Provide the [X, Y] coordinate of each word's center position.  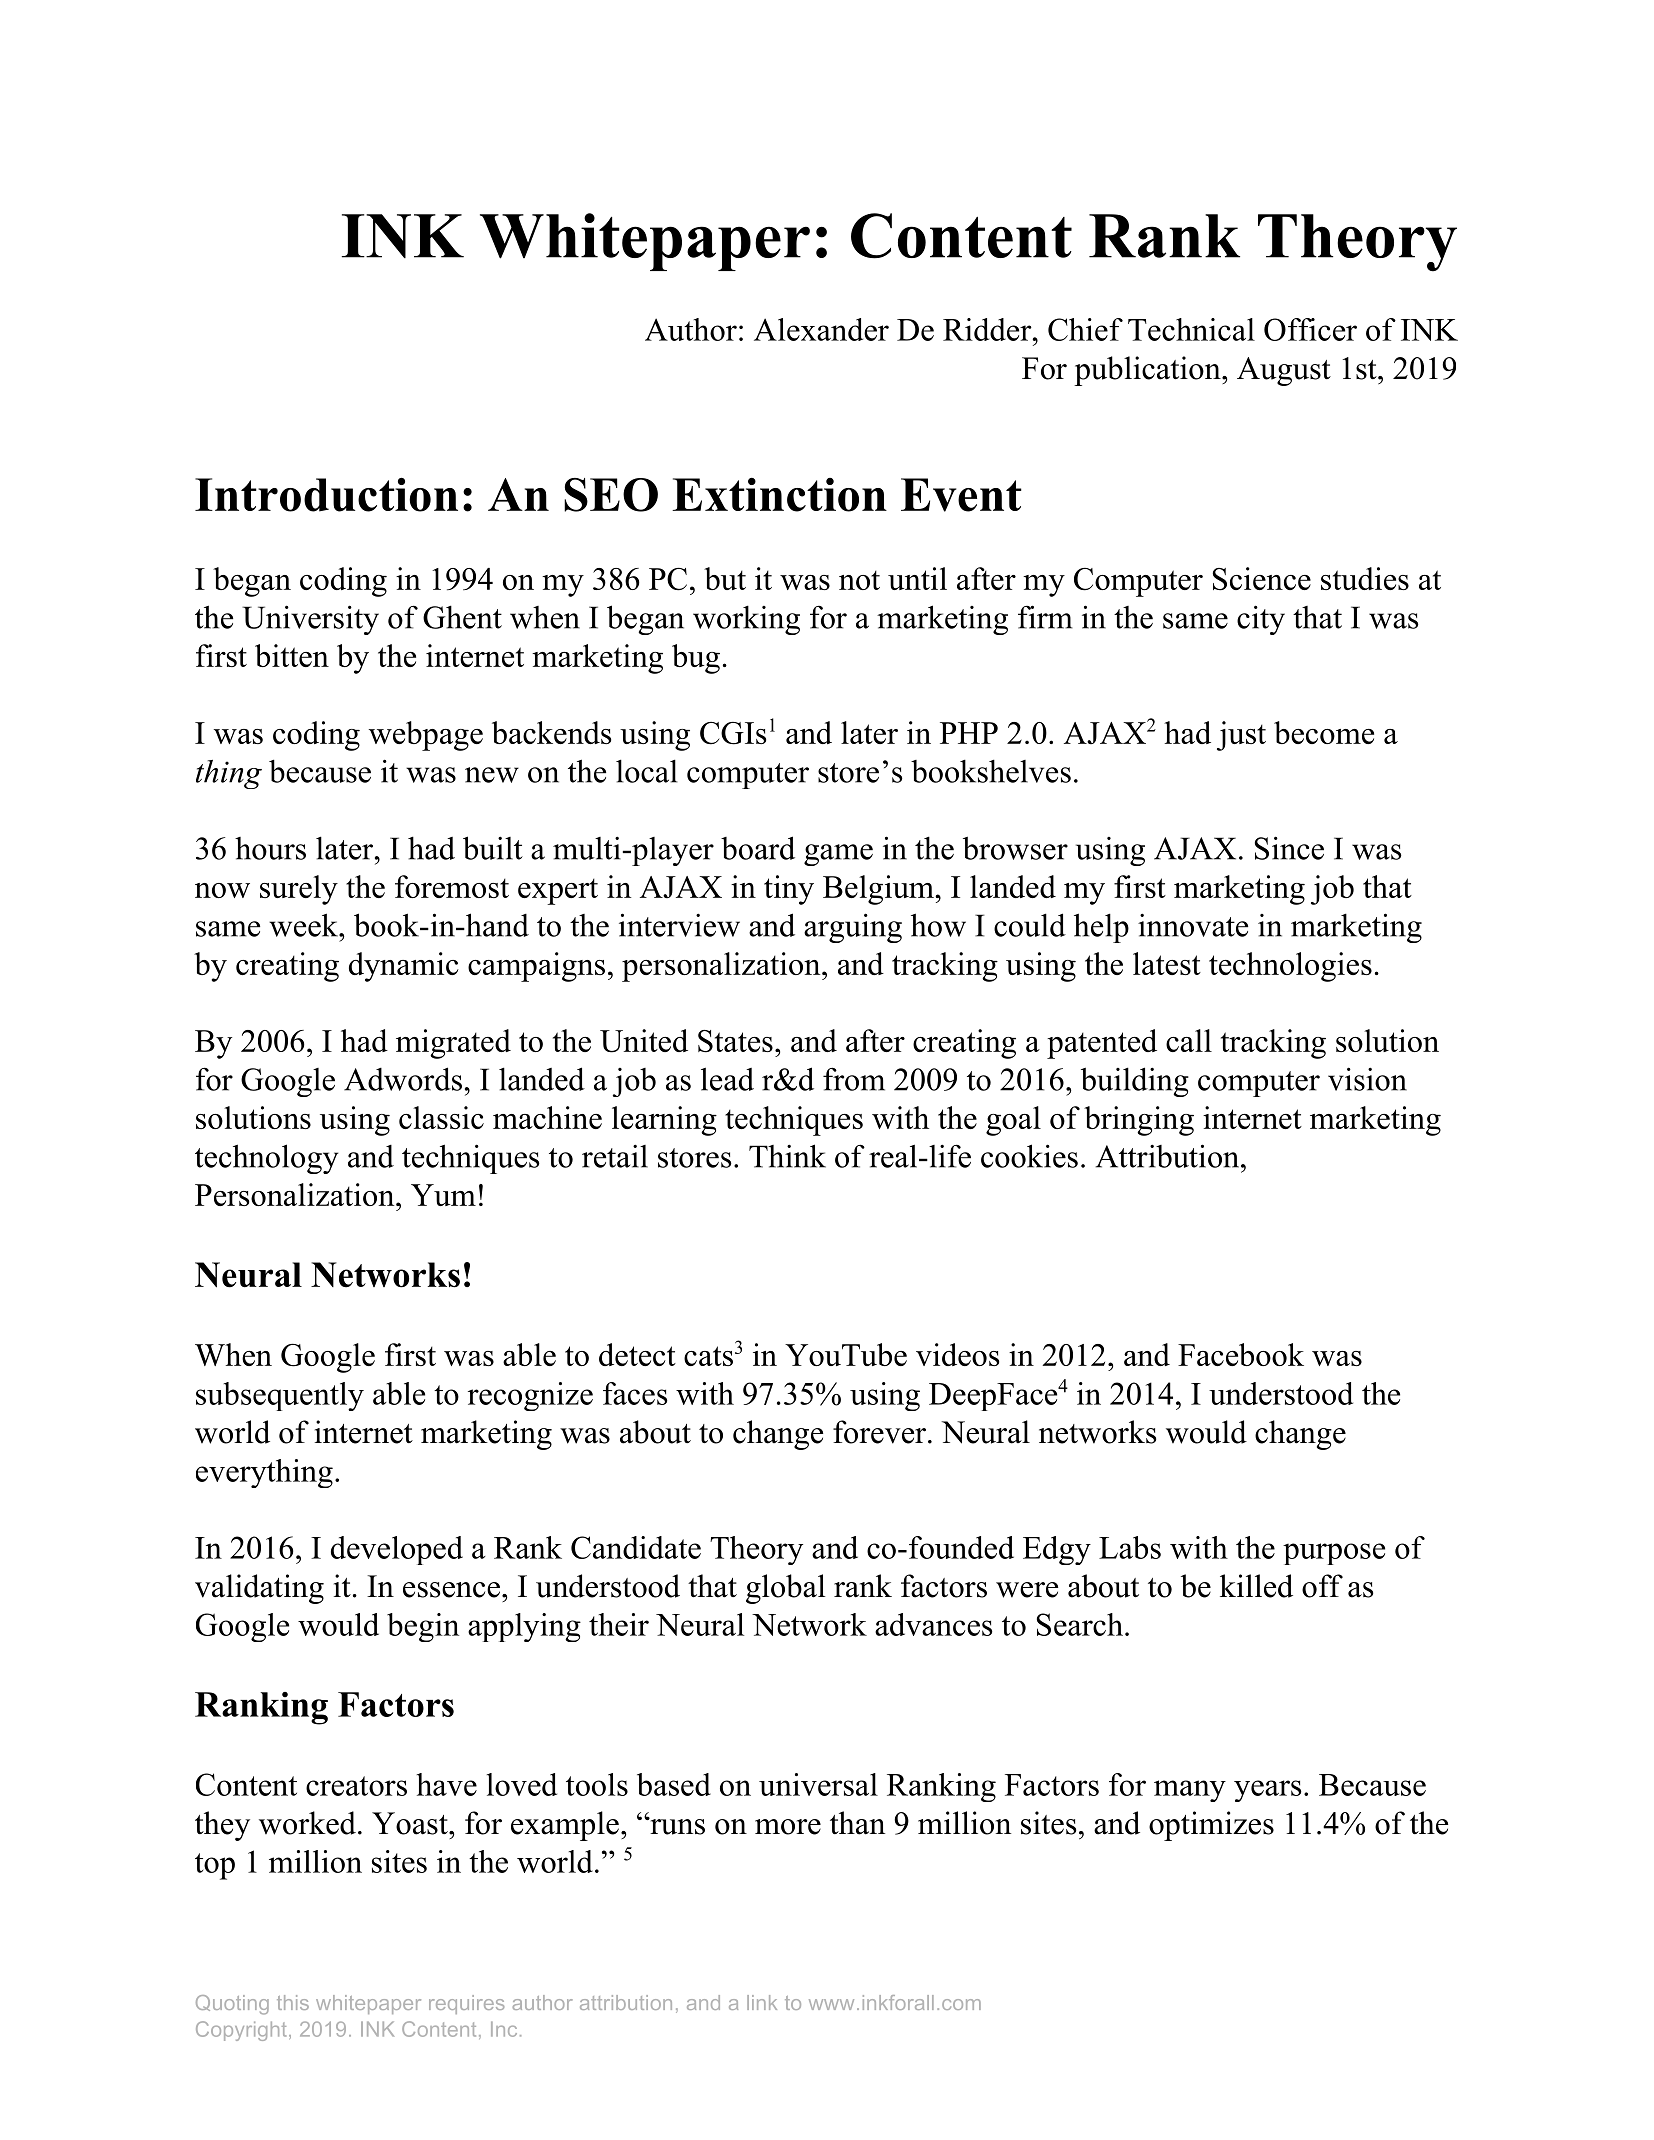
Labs [1130, 1547]
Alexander [821, 329]
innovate [1193, 925]
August [1284, 371]
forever [879, 1432]
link [762, 2002]
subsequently [280, 1396]
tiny [789, 890]
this [293, 2002]
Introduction [326, 494]
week [304, 925]
